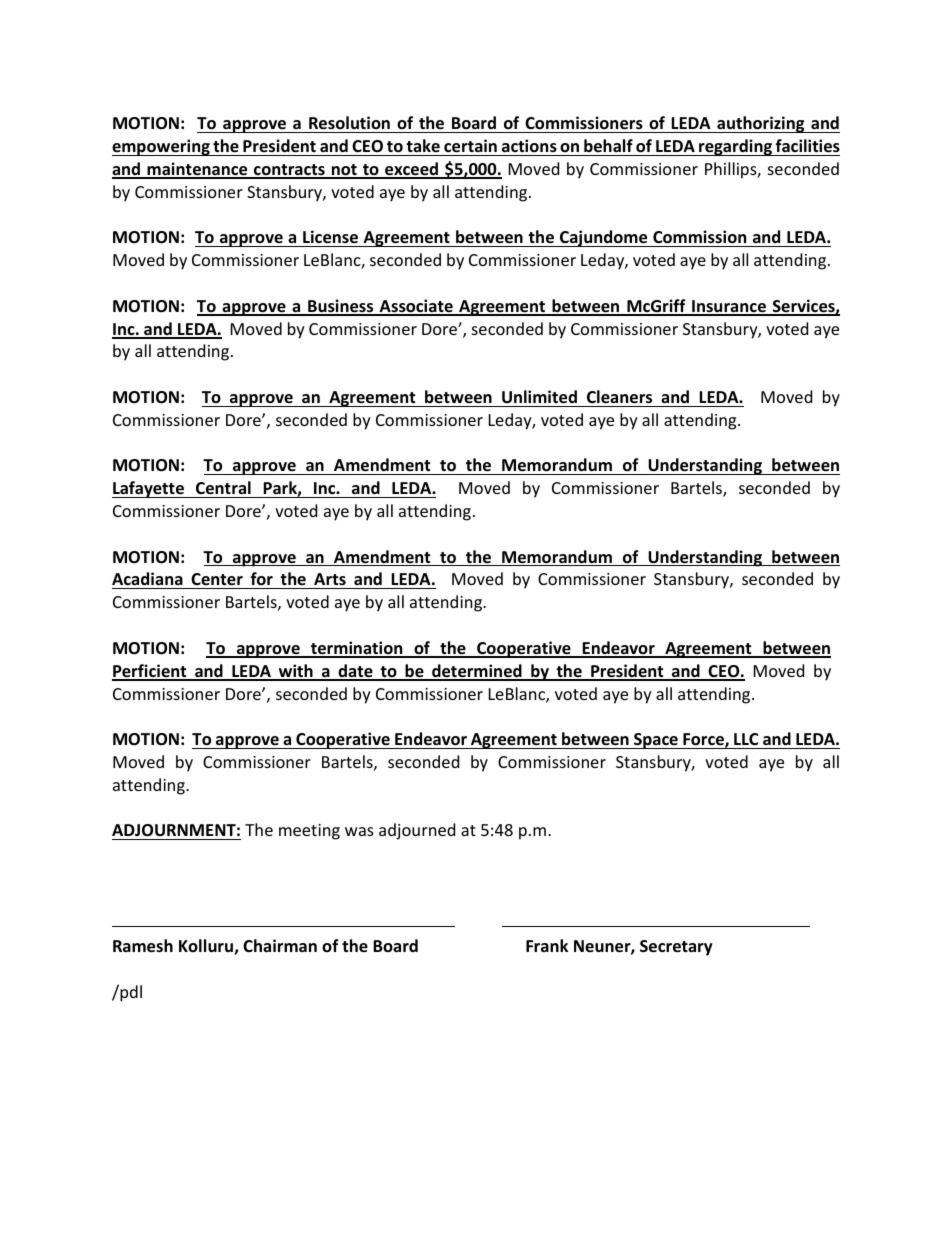  What do you see at coordinates (619, 397) in the page?
I see `Cleaners` at bounding box center [619, 397].
